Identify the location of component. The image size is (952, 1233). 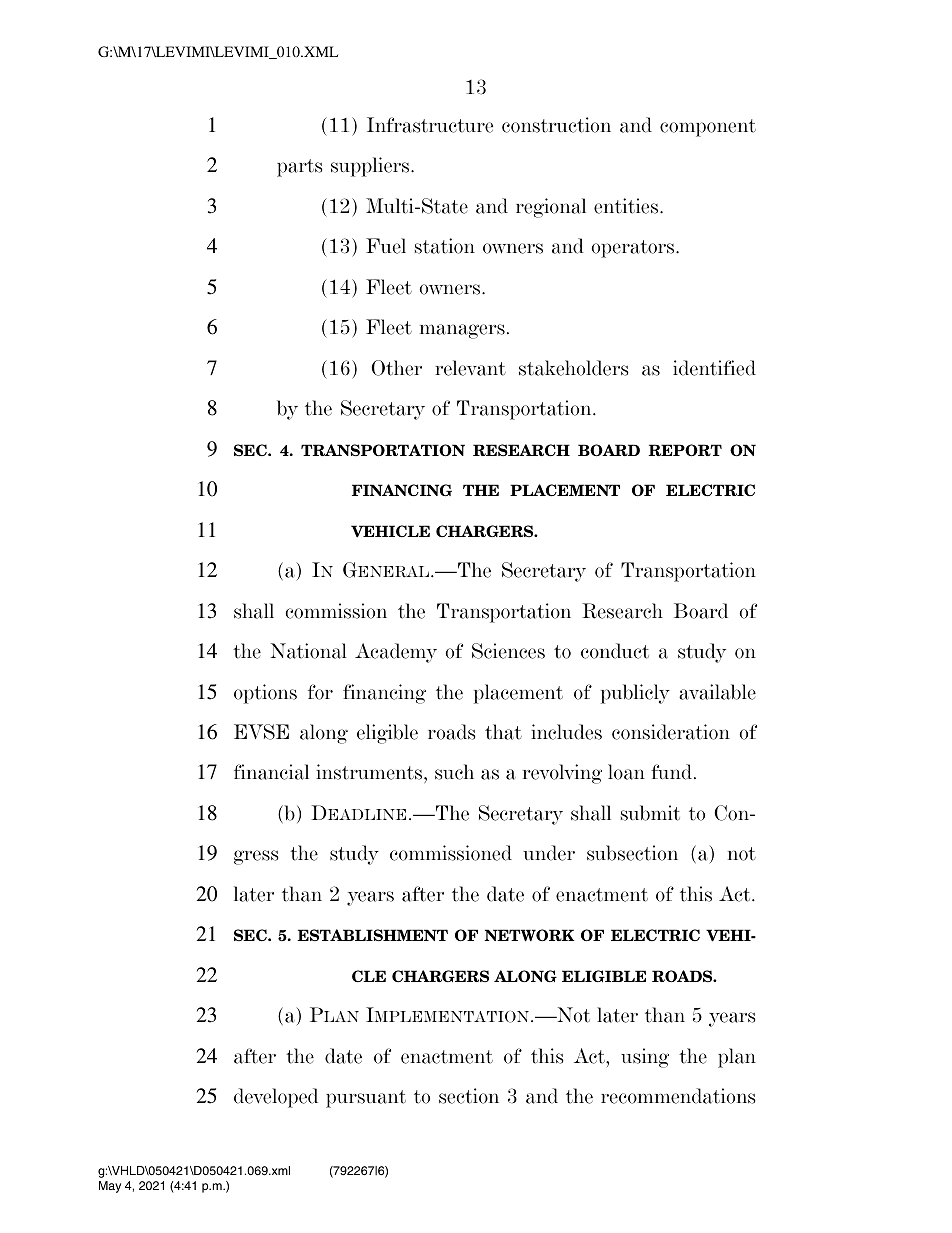
(708, 128).
